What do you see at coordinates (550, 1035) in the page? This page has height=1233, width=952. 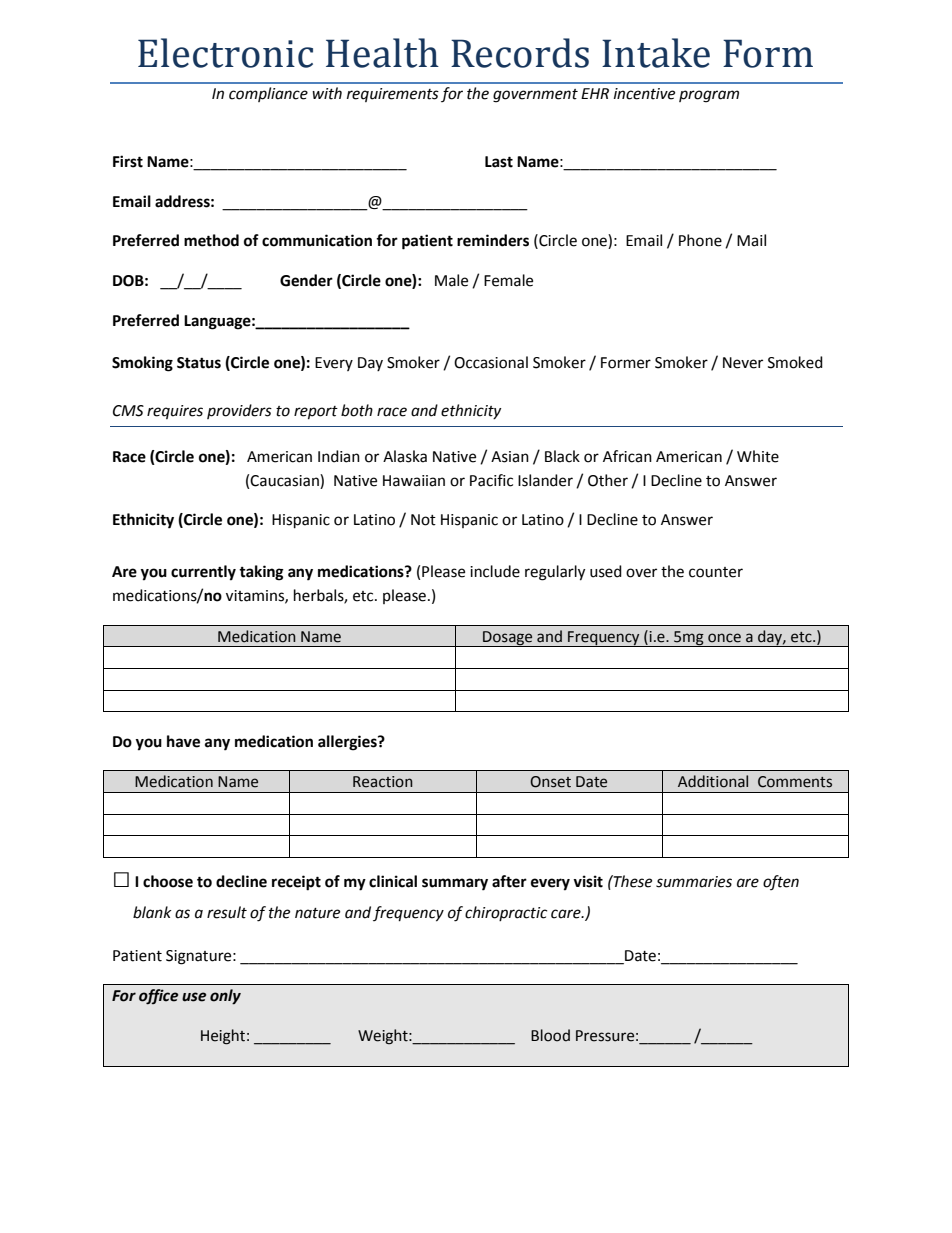 I see `Blood` at bounding box center [550, 1035].
